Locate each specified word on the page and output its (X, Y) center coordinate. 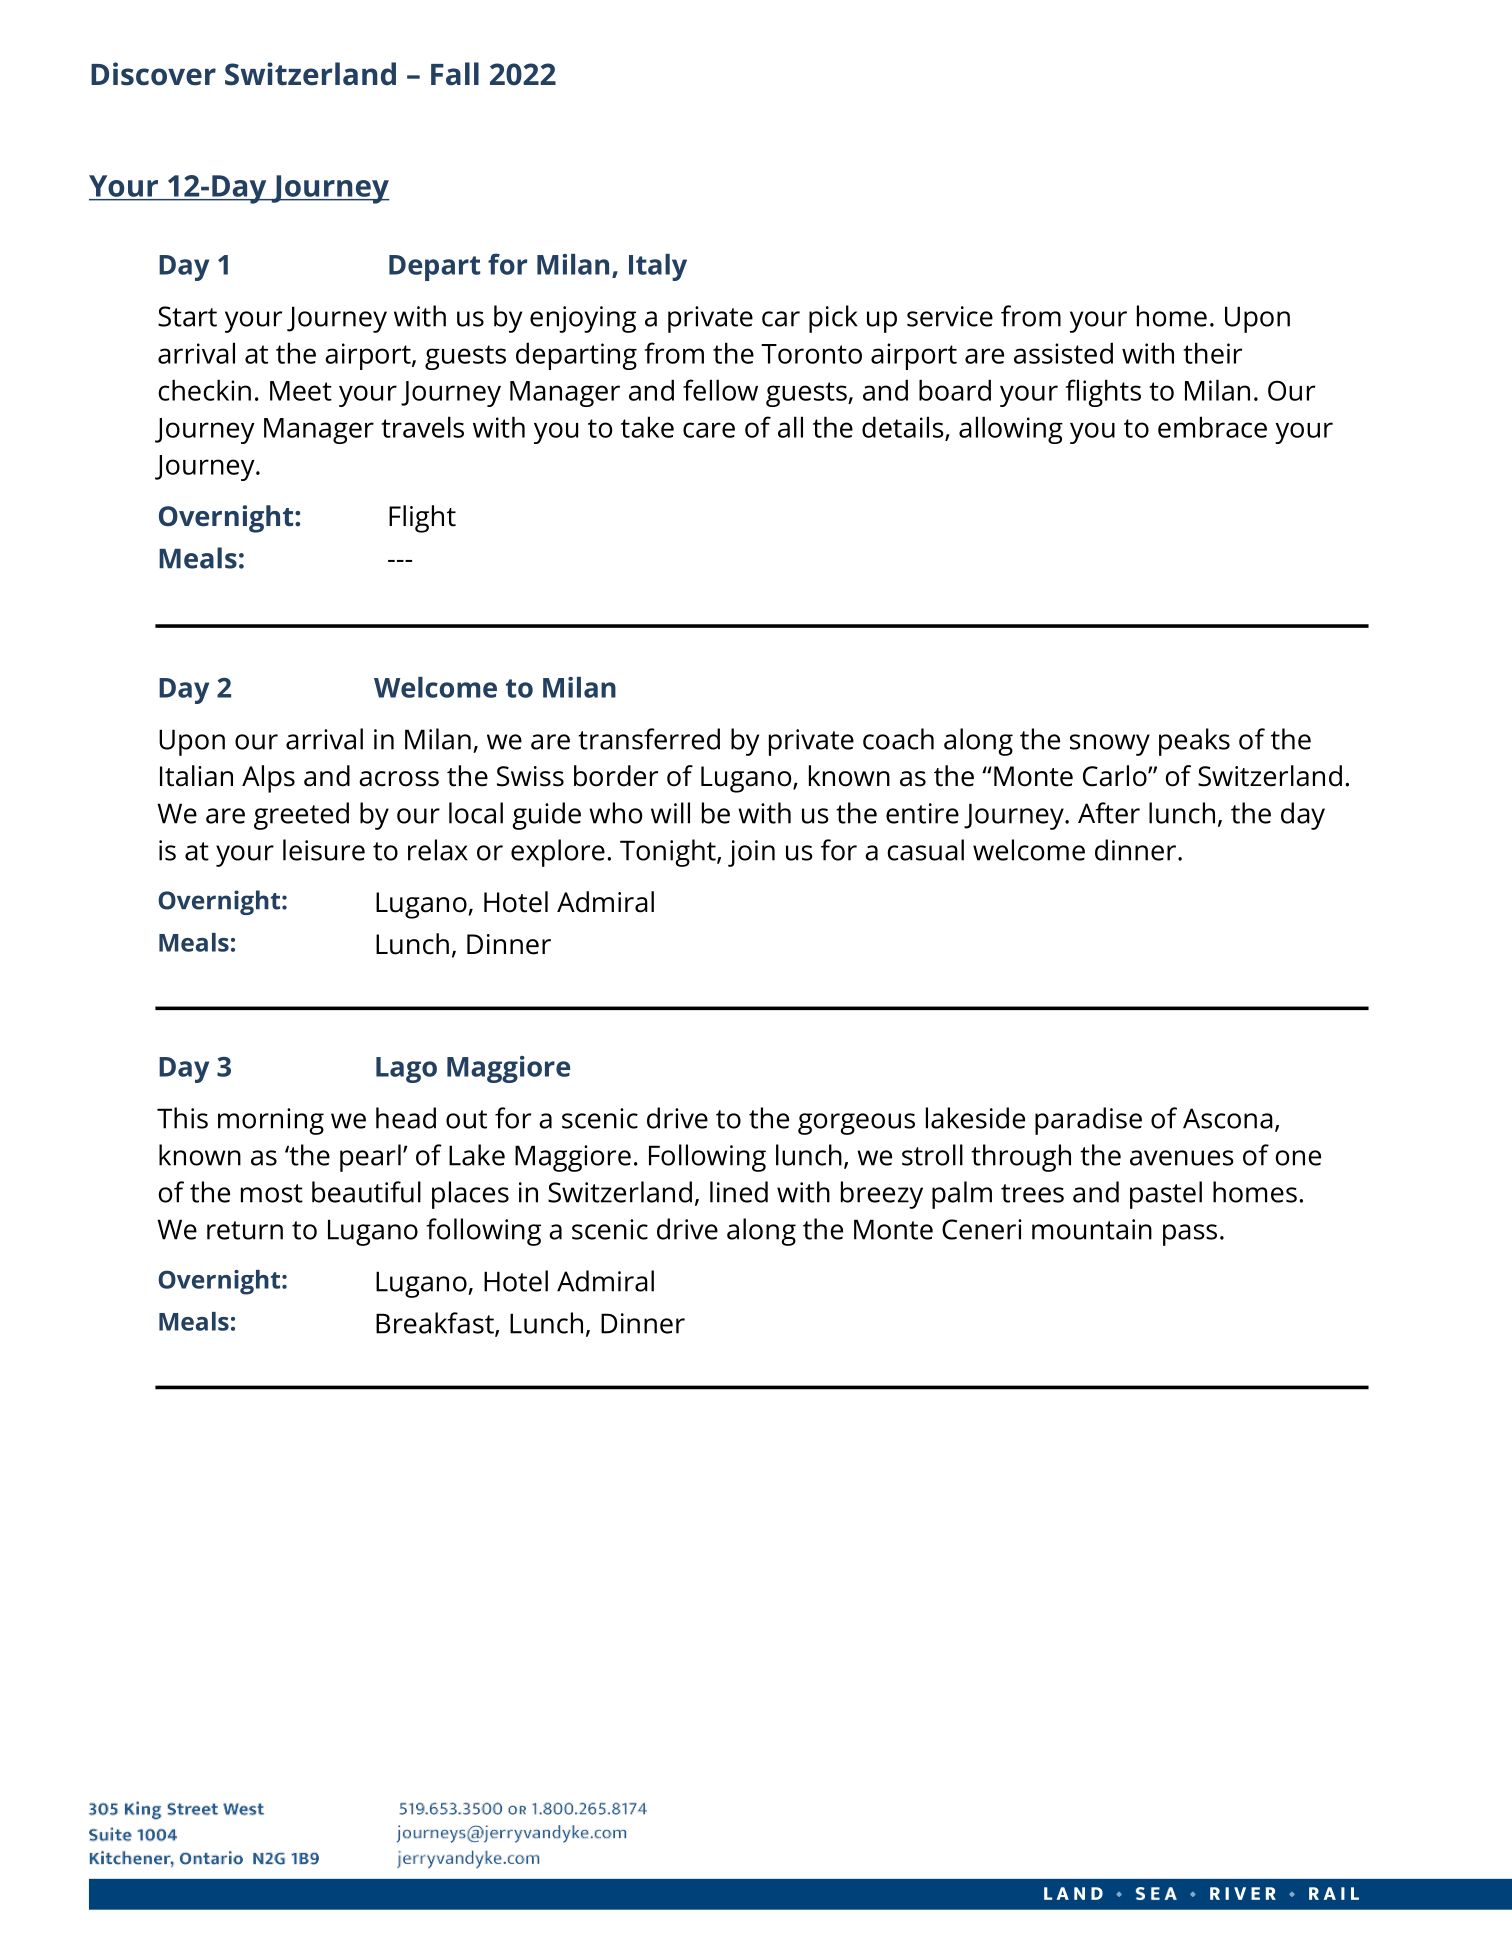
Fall (455, 74)
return (245, 1230)
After (1109, 813)
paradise (1088, 1121)
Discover (153, 74)
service (950, 316)
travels (422, 427)
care (709, 430)
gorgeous (856, 1124)
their (1212, 353)
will (670, 813)
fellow (720, 390)
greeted (301, 816)
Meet (301, 391)
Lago (406, 1070)
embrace (1212, 427)
